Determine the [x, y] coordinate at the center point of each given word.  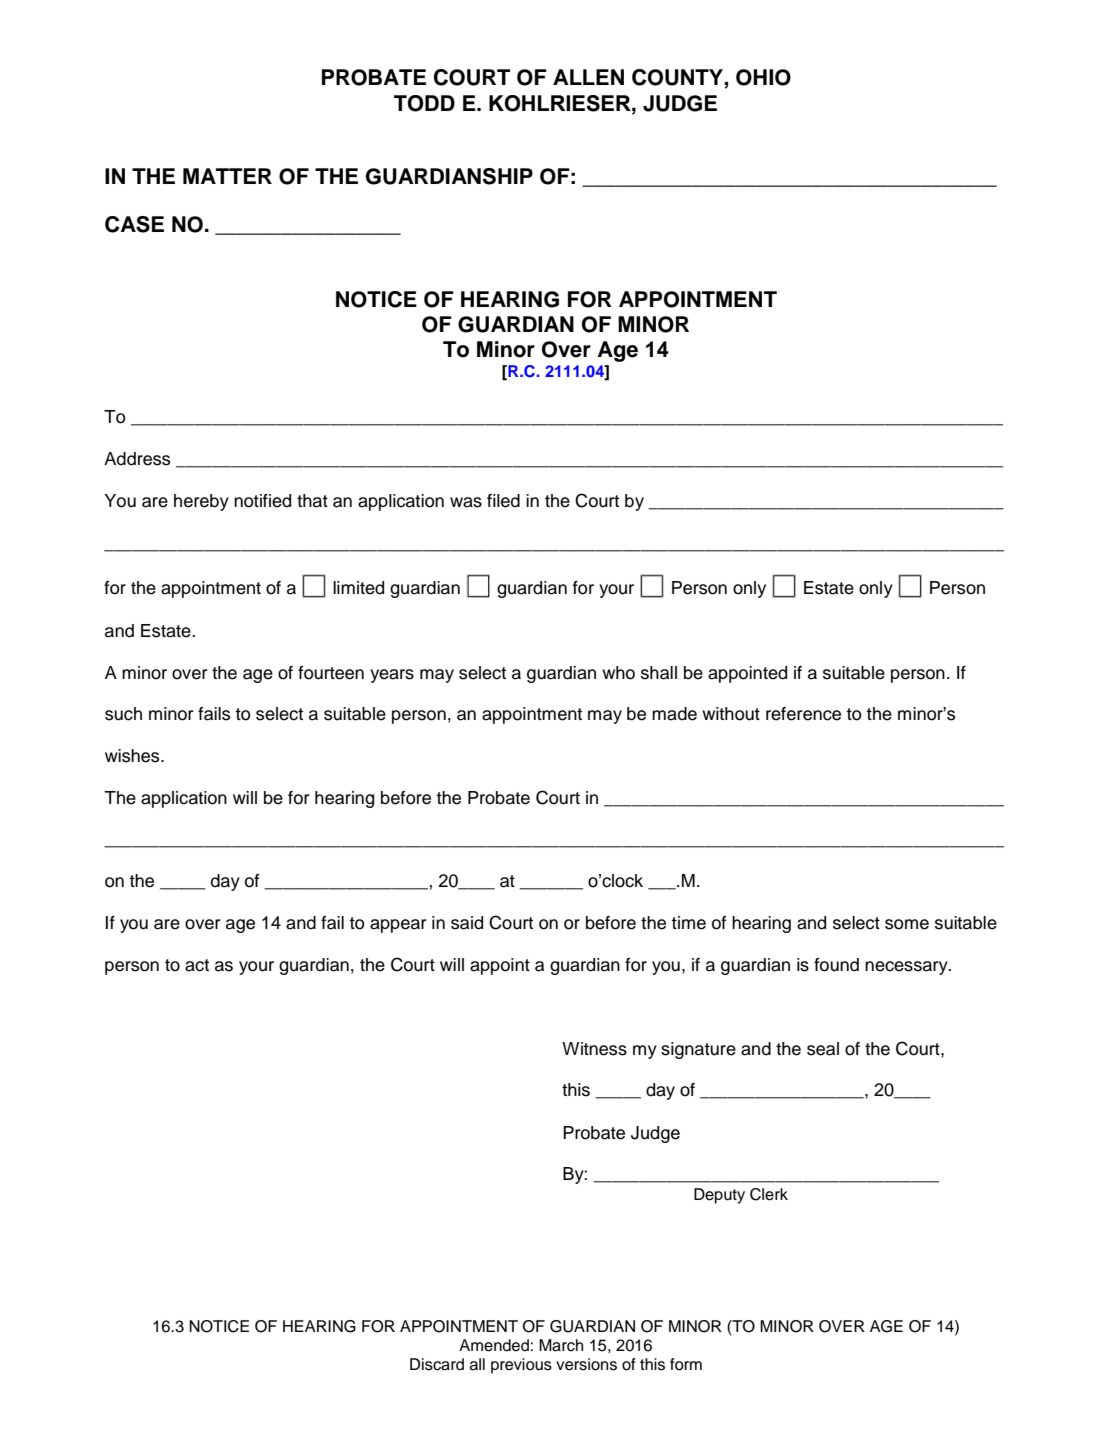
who [618, 673]
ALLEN [588, 77]
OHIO [763, 77]
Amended [494, 1345]
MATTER [227, 176]
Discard [437, 1364]
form [686, 1364]
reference [803, 714]
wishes [133, 756]
